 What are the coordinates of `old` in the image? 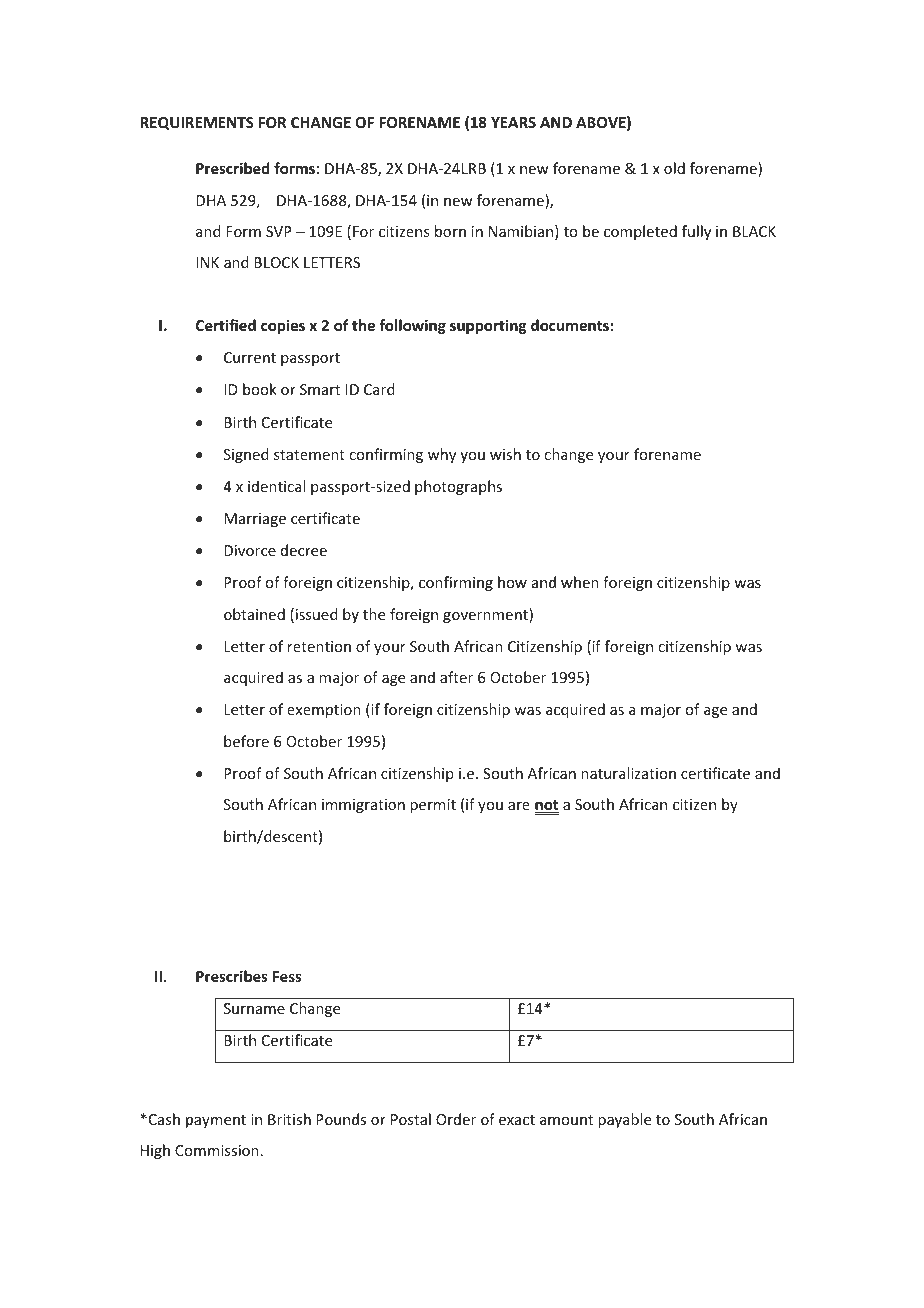 It's located at (674, 168).
